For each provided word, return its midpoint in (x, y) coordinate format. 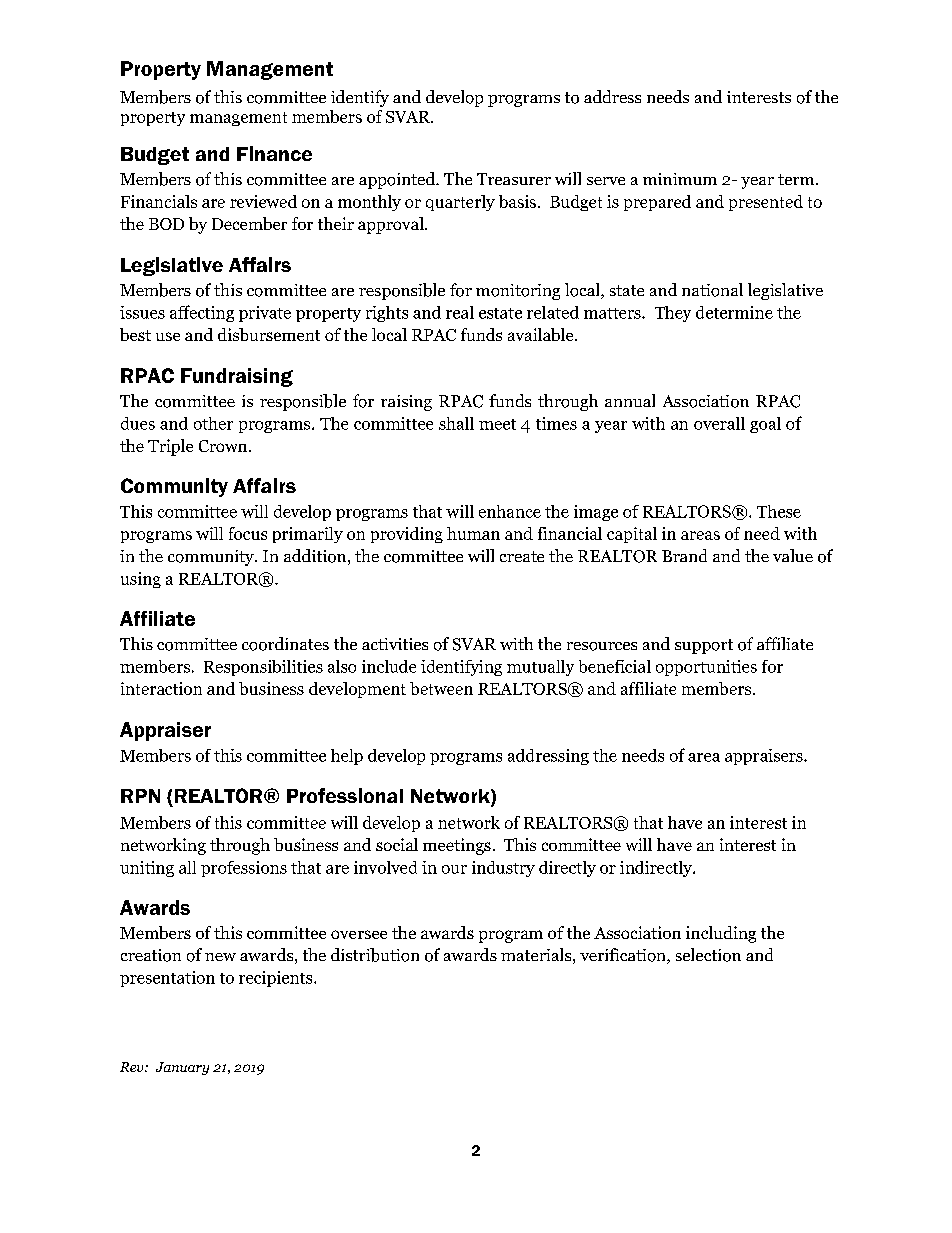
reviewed (263, 201)
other (213, 423)
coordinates (285, 644)
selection (708, 955)
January (182, 1068)
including (721, 934)
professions (244, 869)
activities (395, 644)
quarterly (460, 203)
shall (456, 423)
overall (719, 423)
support (704, 646)
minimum (680, 179)
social (397, 844)
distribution (375, 955)
